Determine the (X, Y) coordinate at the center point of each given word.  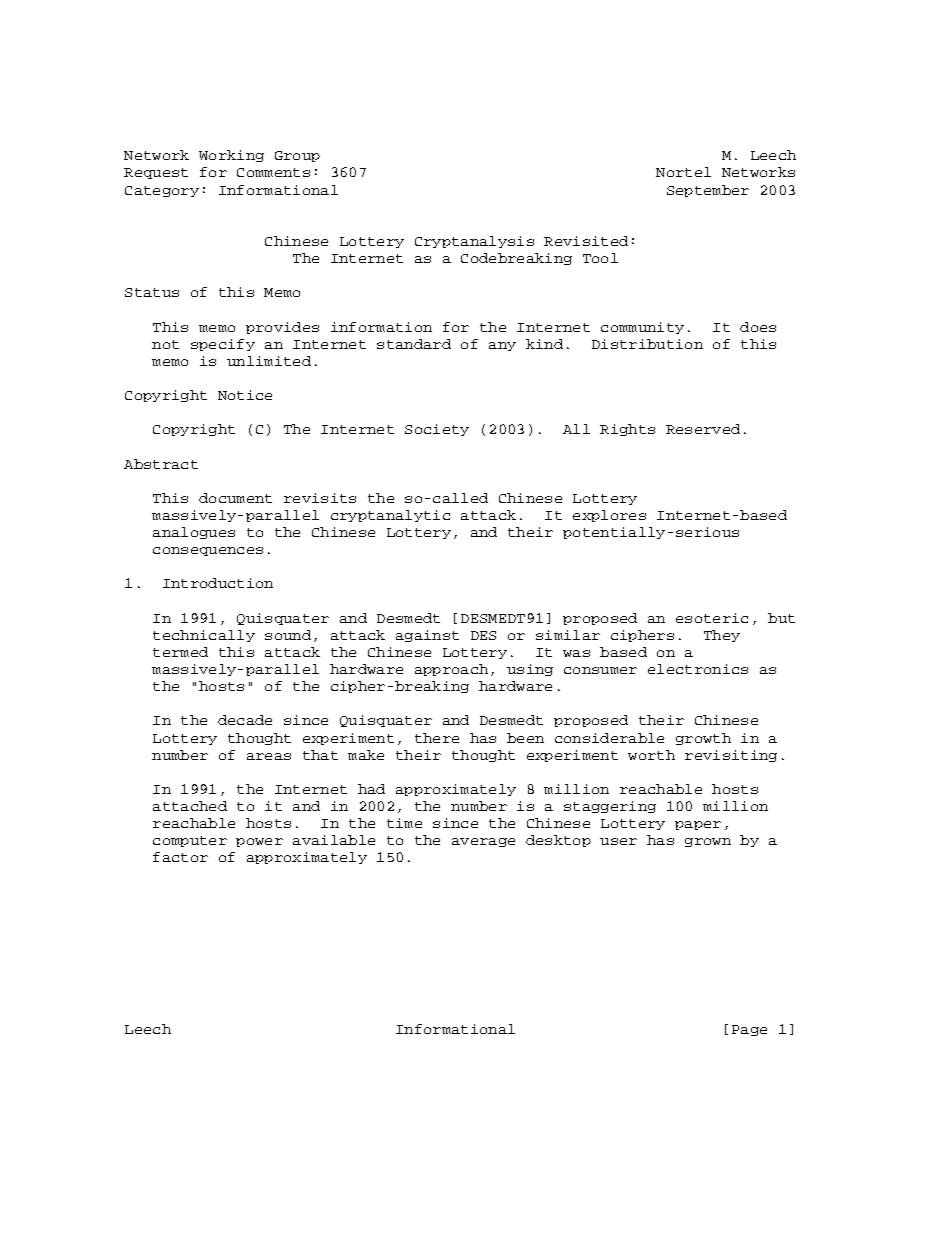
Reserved (703, 429)
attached (190, 806)
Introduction (218, 583)
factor (180, 857)
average (483, 842)
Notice (245, 395)
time (404, 823)
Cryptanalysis (474, 242)
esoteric (712, 618)
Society (437, 430)
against (427, 636)
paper (698, 825)
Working (231, 156)
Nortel (683, 172)
